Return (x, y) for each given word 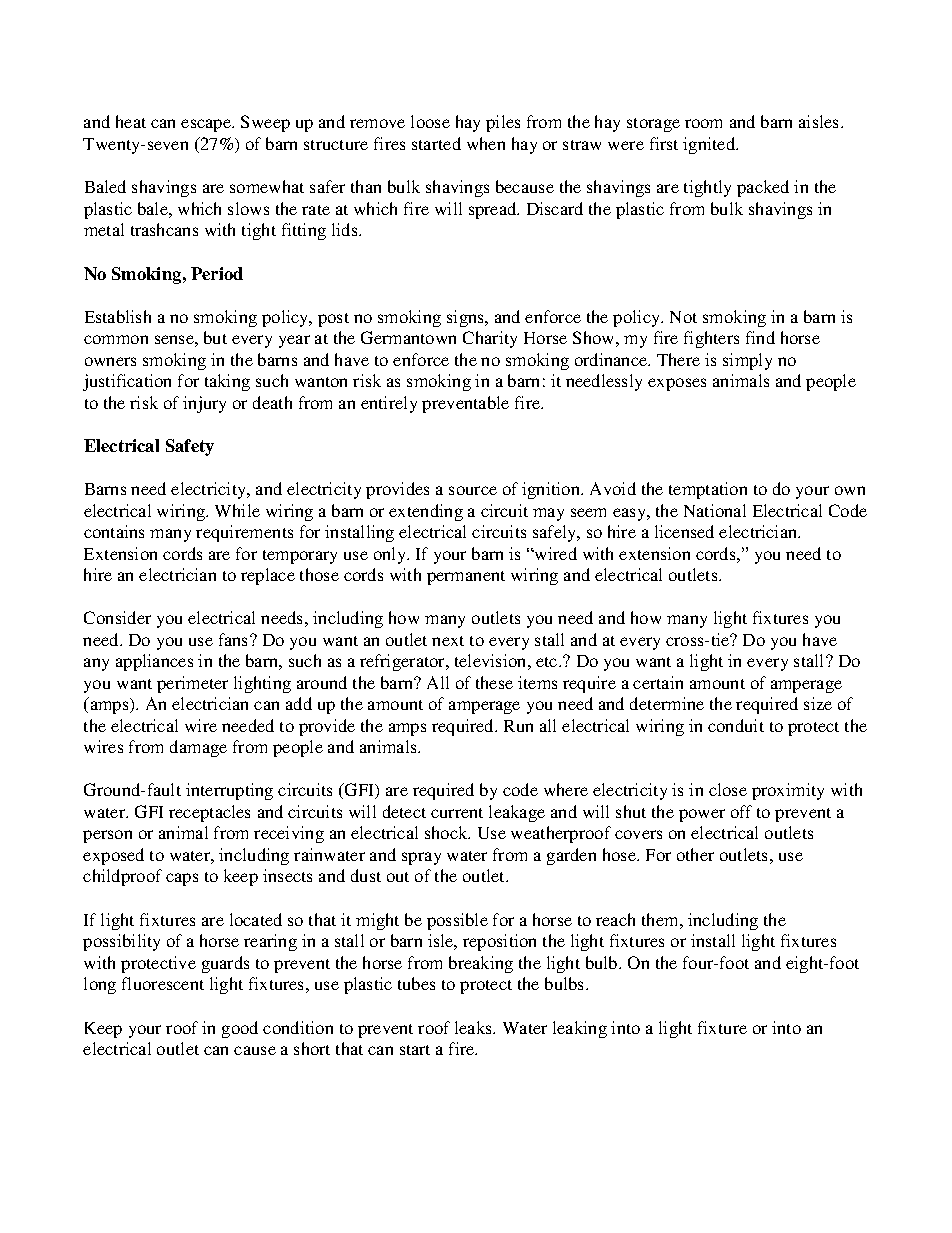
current (457, 813)
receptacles (209, 813)
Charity (490, 339)
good (240, 1029)
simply (747, 361)
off (741, 811)
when (486, 143)
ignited (710, 145)
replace (268, 576)
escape (207, 125)
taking (227, 382)
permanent (466, 578)
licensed (684, 531)
